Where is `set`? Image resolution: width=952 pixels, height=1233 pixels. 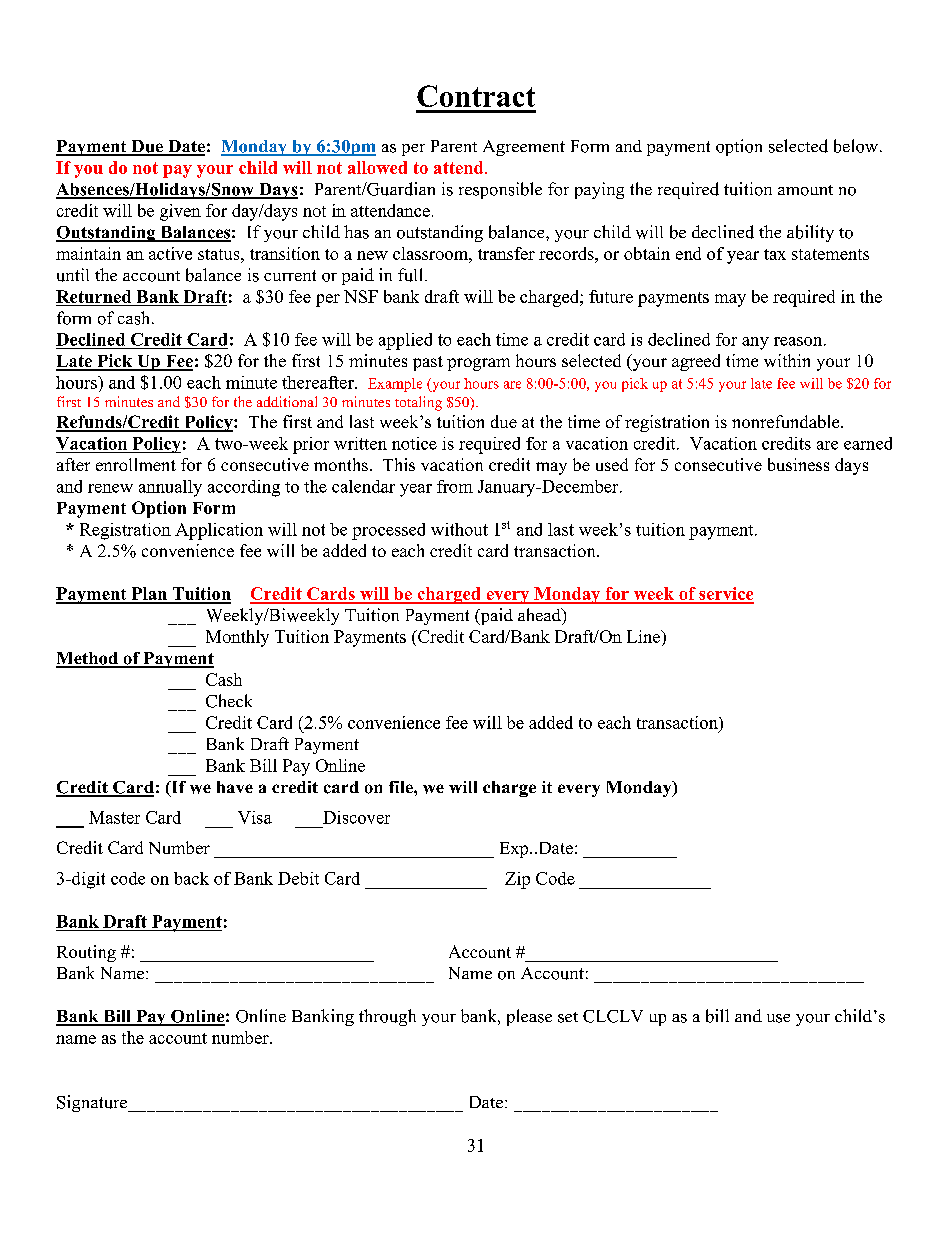
set is located at coordinates (568, 1017).
